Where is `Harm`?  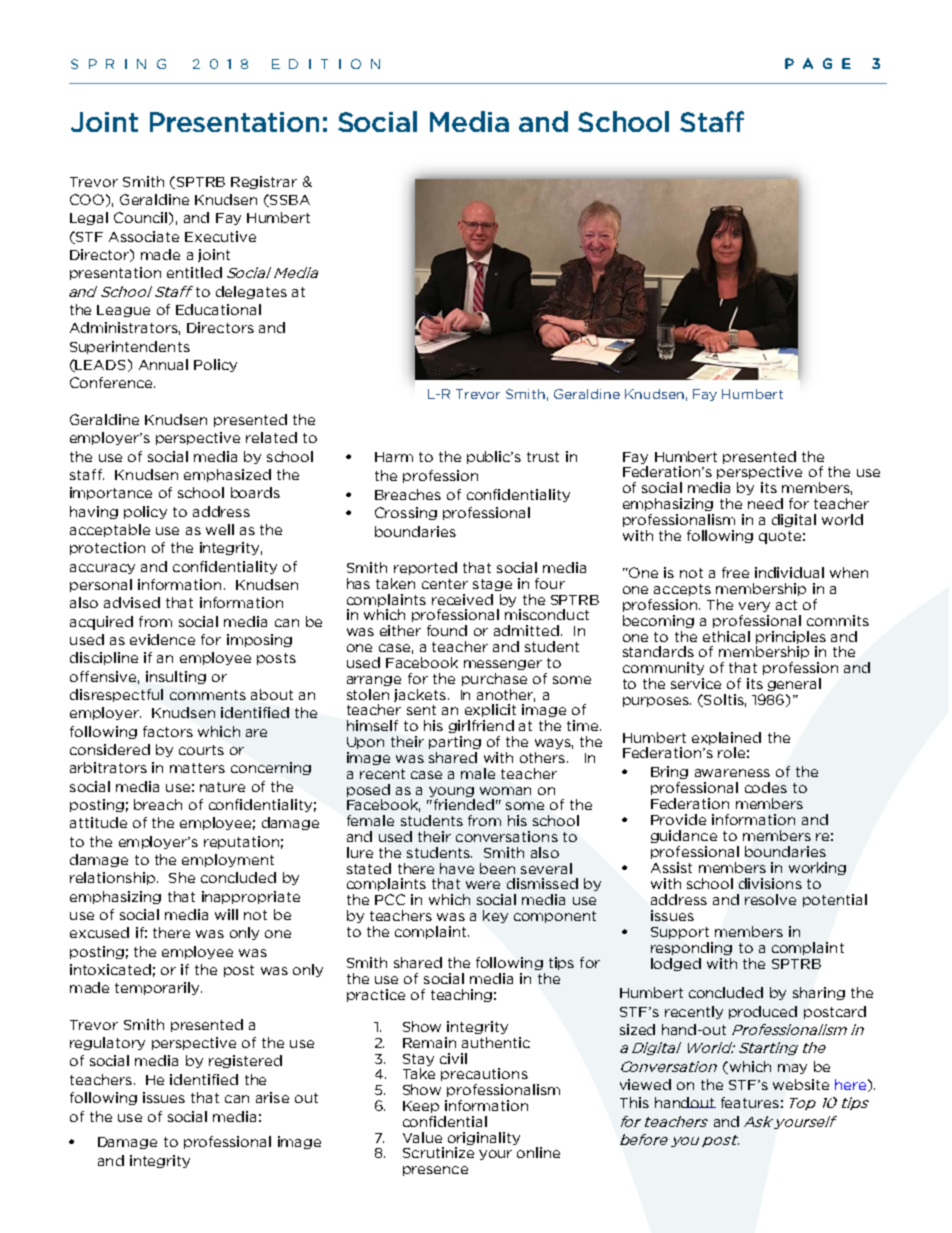
Harm is located at coordinates (394, 457).
